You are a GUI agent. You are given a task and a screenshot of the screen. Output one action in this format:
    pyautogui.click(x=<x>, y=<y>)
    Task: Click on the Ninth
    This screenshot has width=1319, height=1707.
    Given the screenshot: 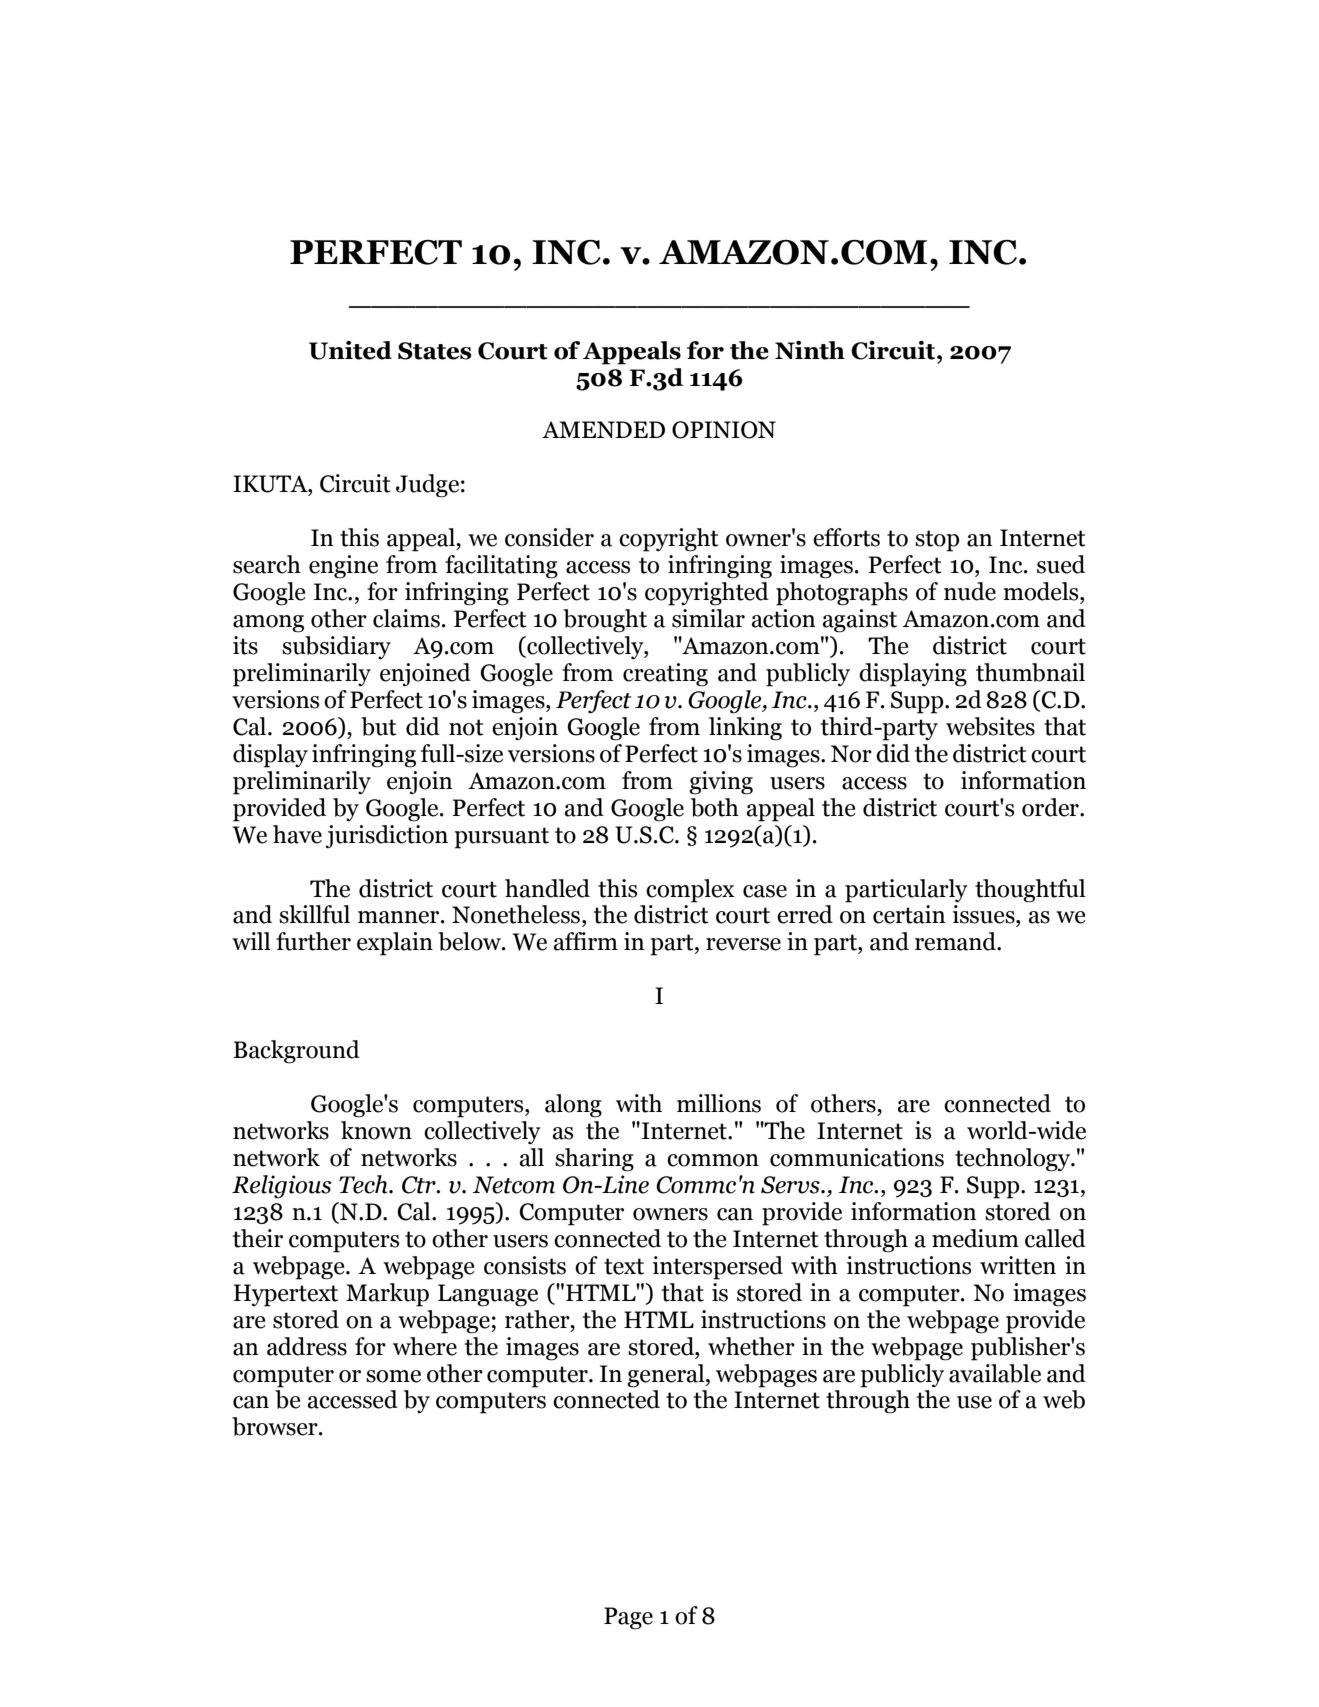 What is the action you would take?
    pyautogui.click(x=810, y=350)
